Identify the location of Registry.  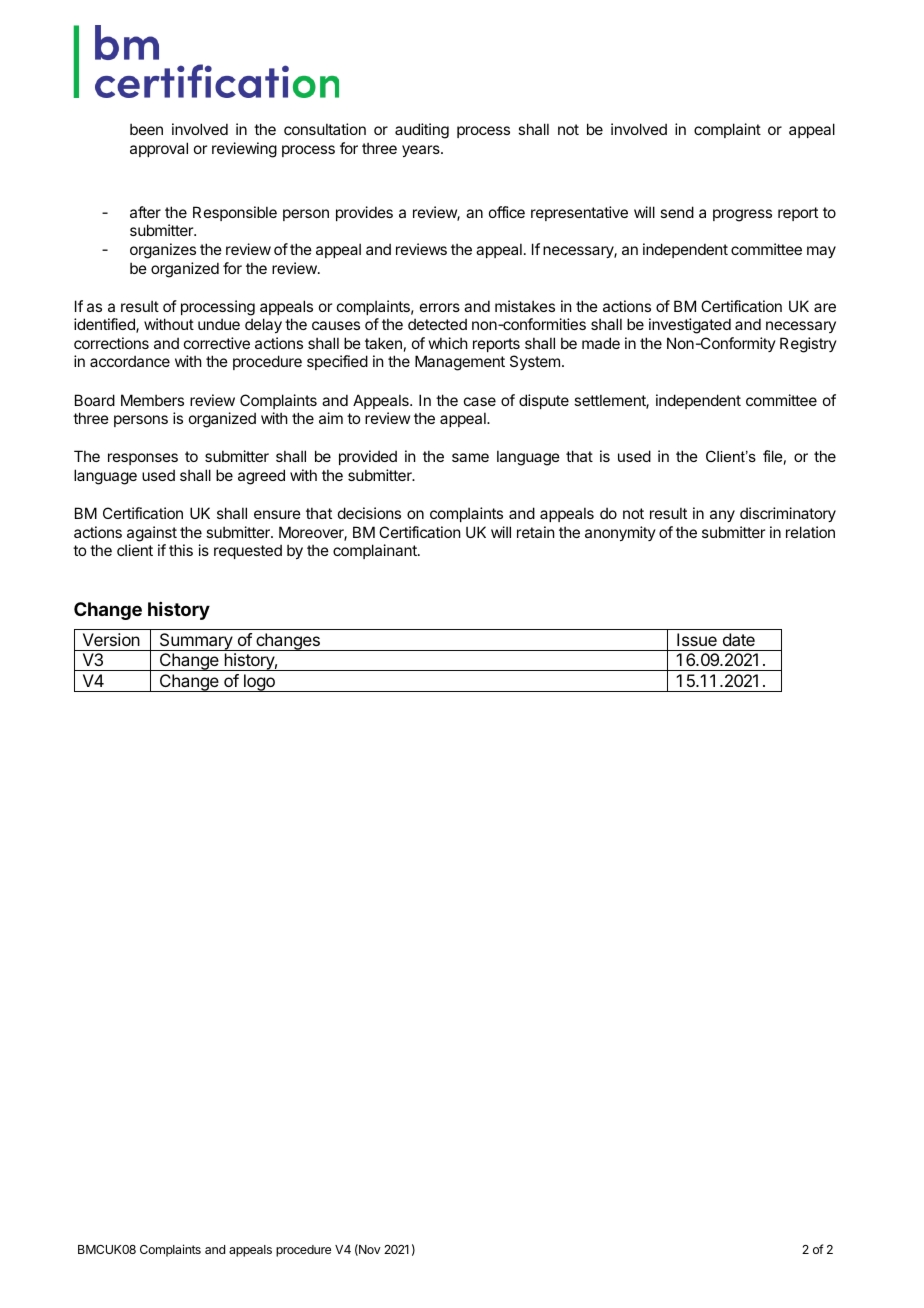
(808, 345).
